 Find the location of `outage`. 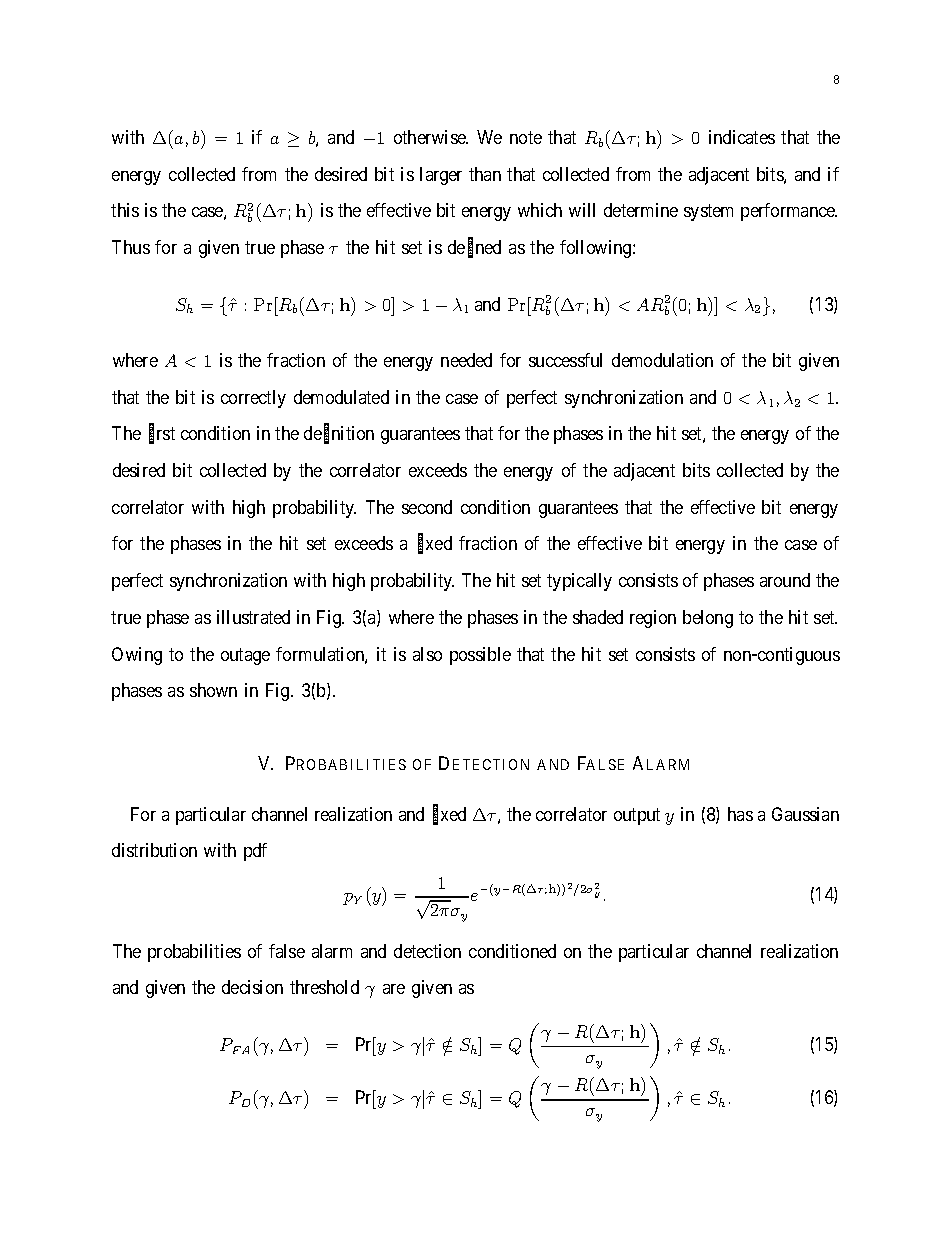

outage is located at coordinates (245, 656).
